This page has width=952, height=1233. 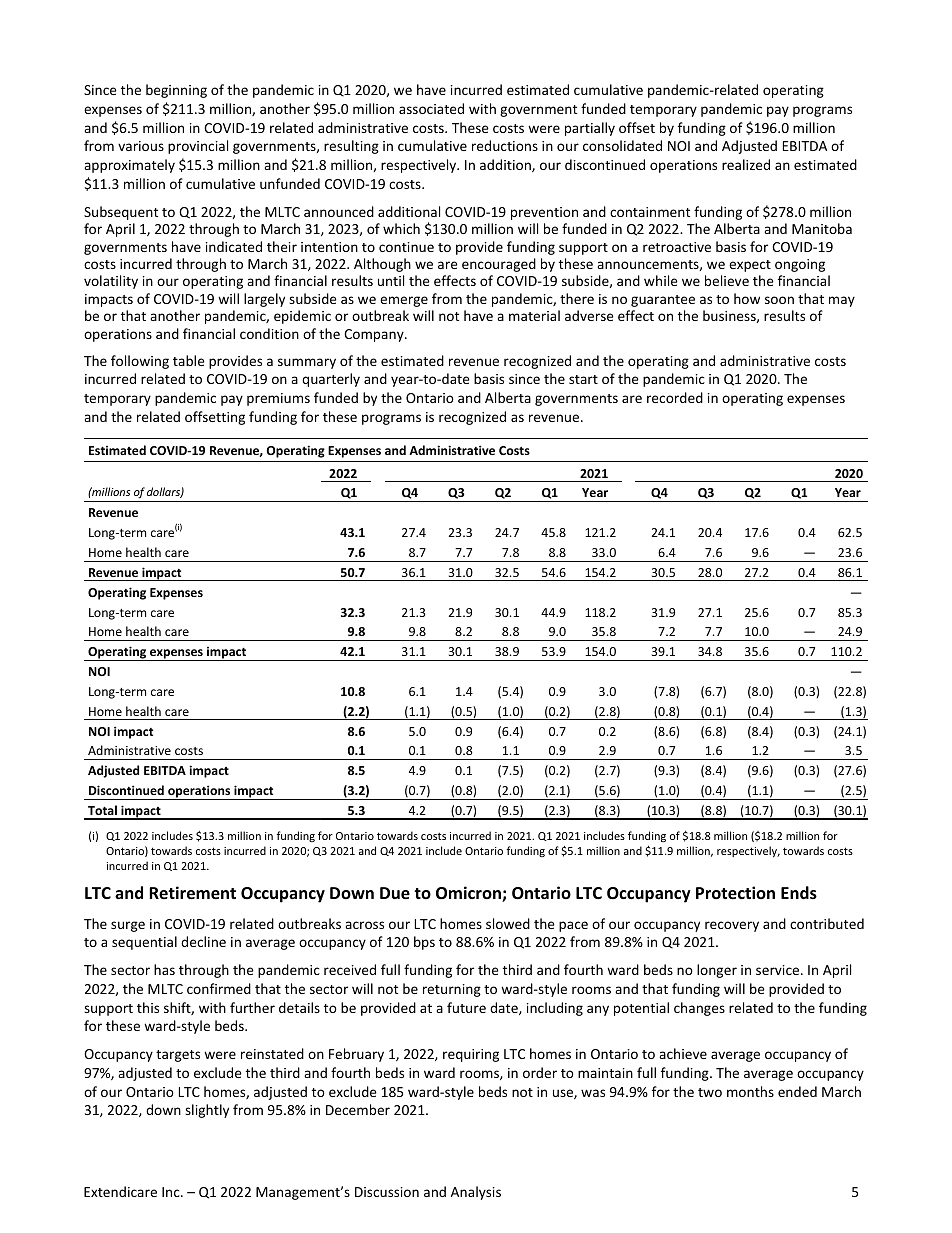 What do you see at coordinates (395, 893) in the page?
I see `Due` at bounding box center [395, 893].
